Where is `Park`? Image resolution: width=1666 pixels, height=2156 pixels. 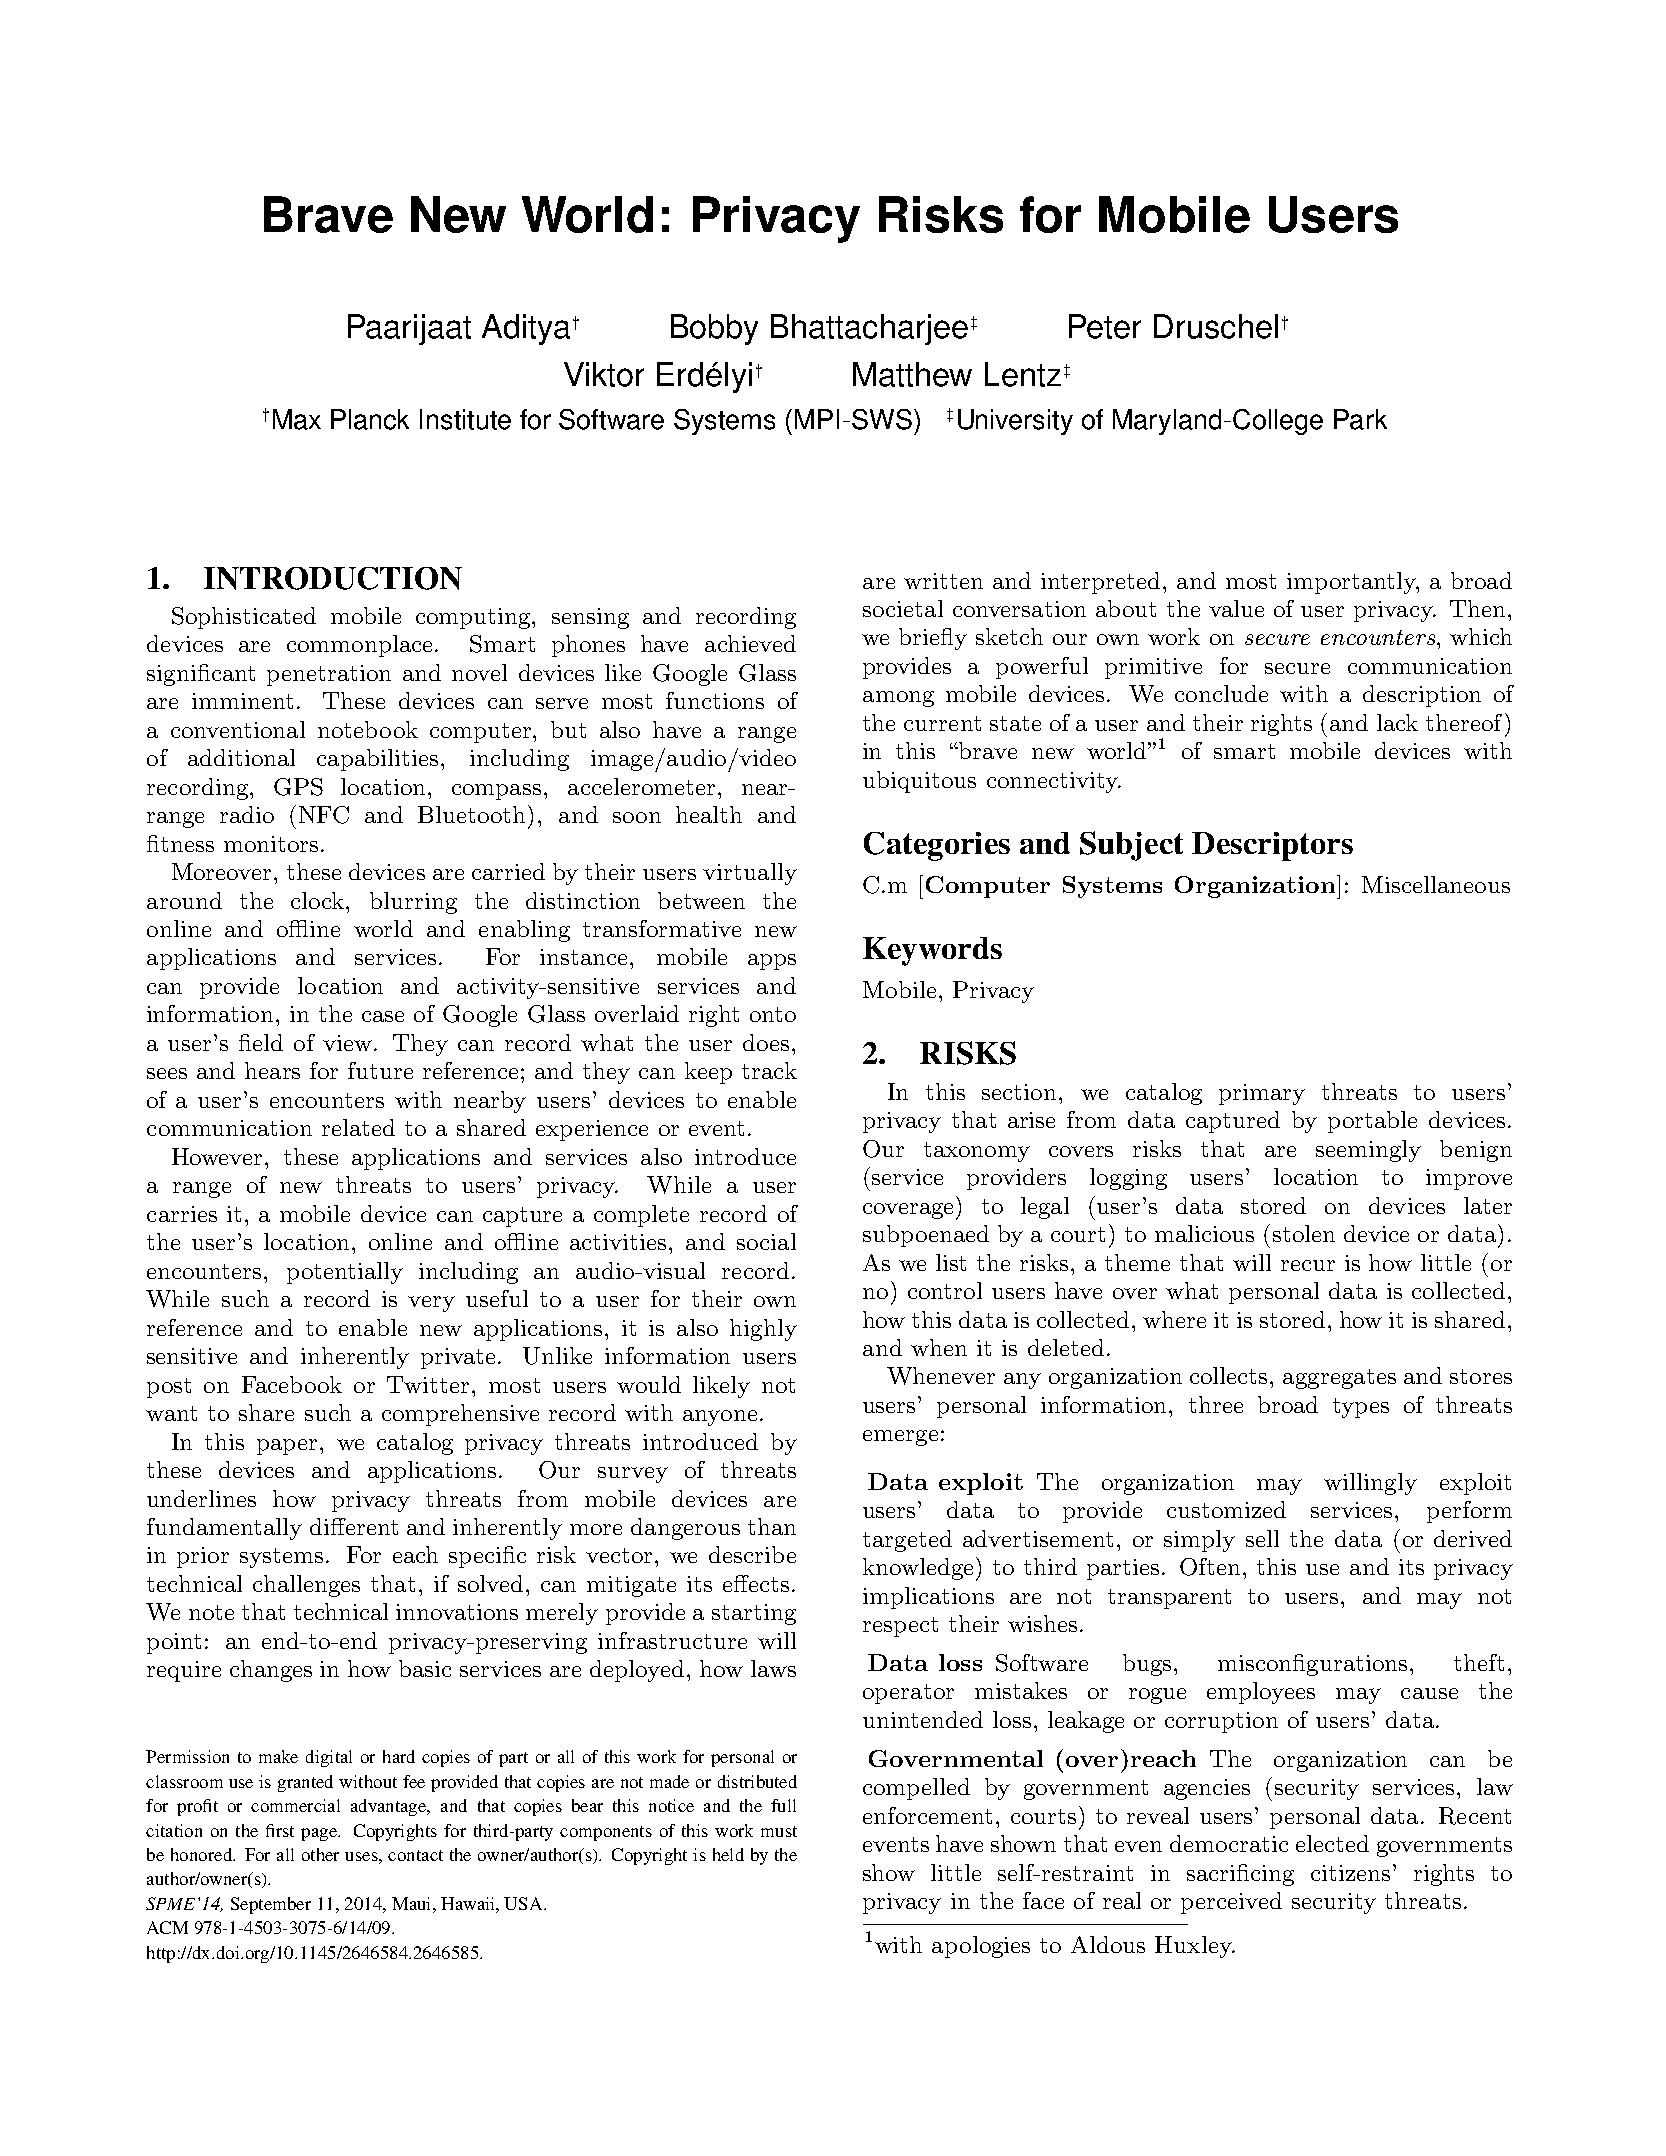 Park is located at coordinates (1360, 419).
